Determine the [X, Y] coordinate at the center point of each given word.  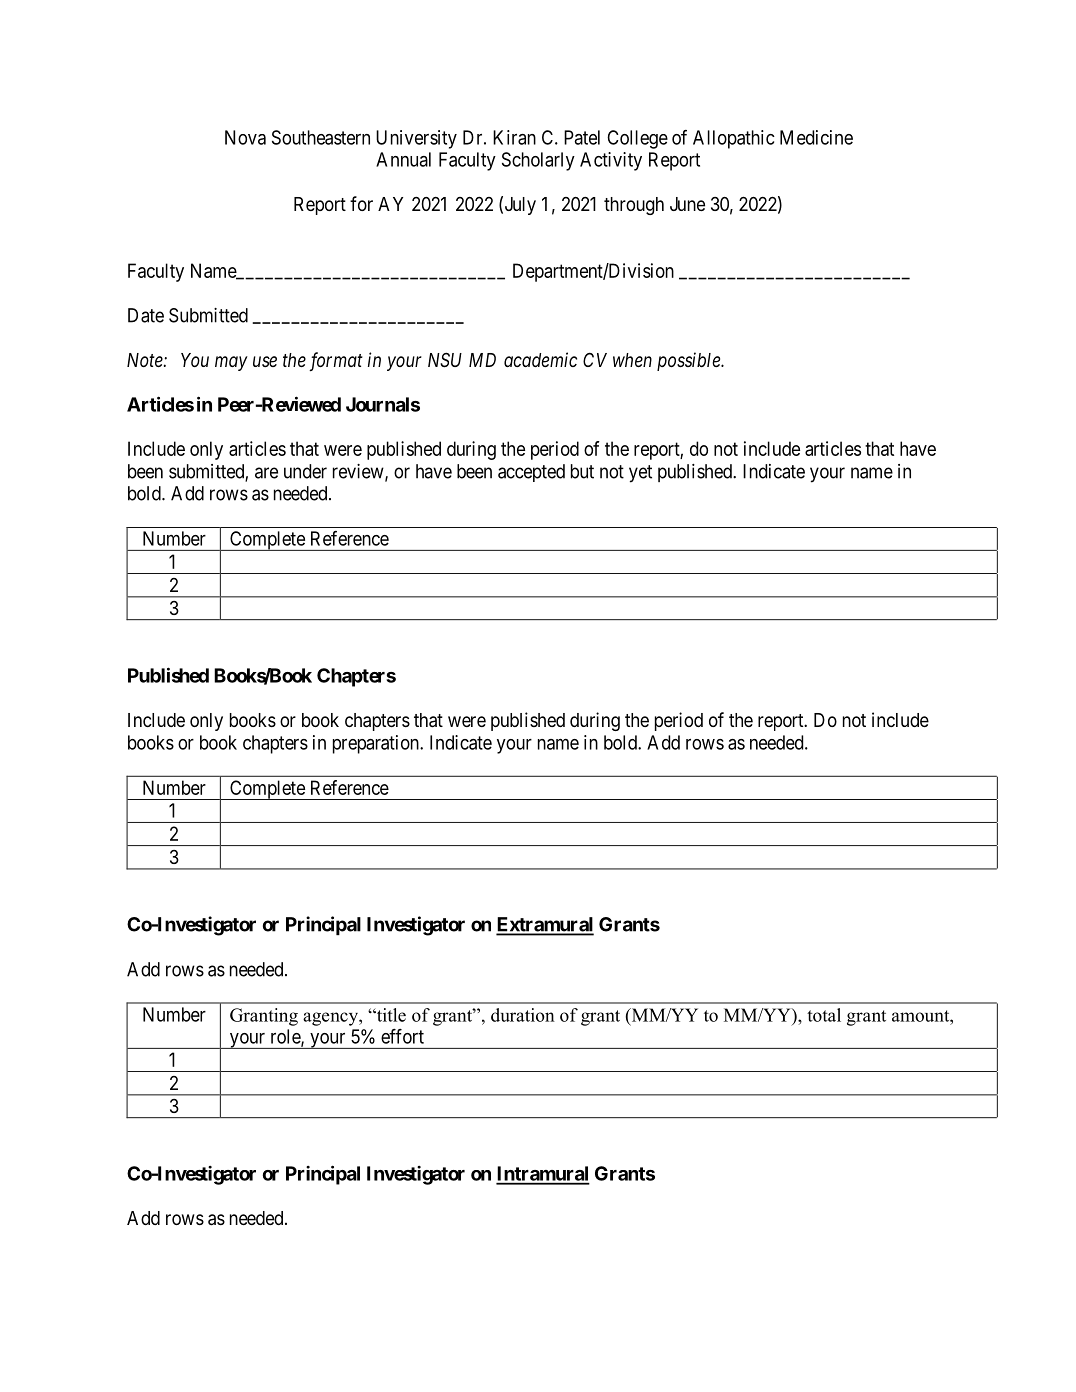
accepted [531, 473]
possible [689, 361]
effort [402, 1036]
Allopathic [734, 139]
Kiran [514, 137]
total [824, 1015]
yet [640, 474]
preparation [377, 744]
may [231, 363]
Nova [245, 137]
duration [523, 1015]
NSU [445, 360]
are [266, 473]
